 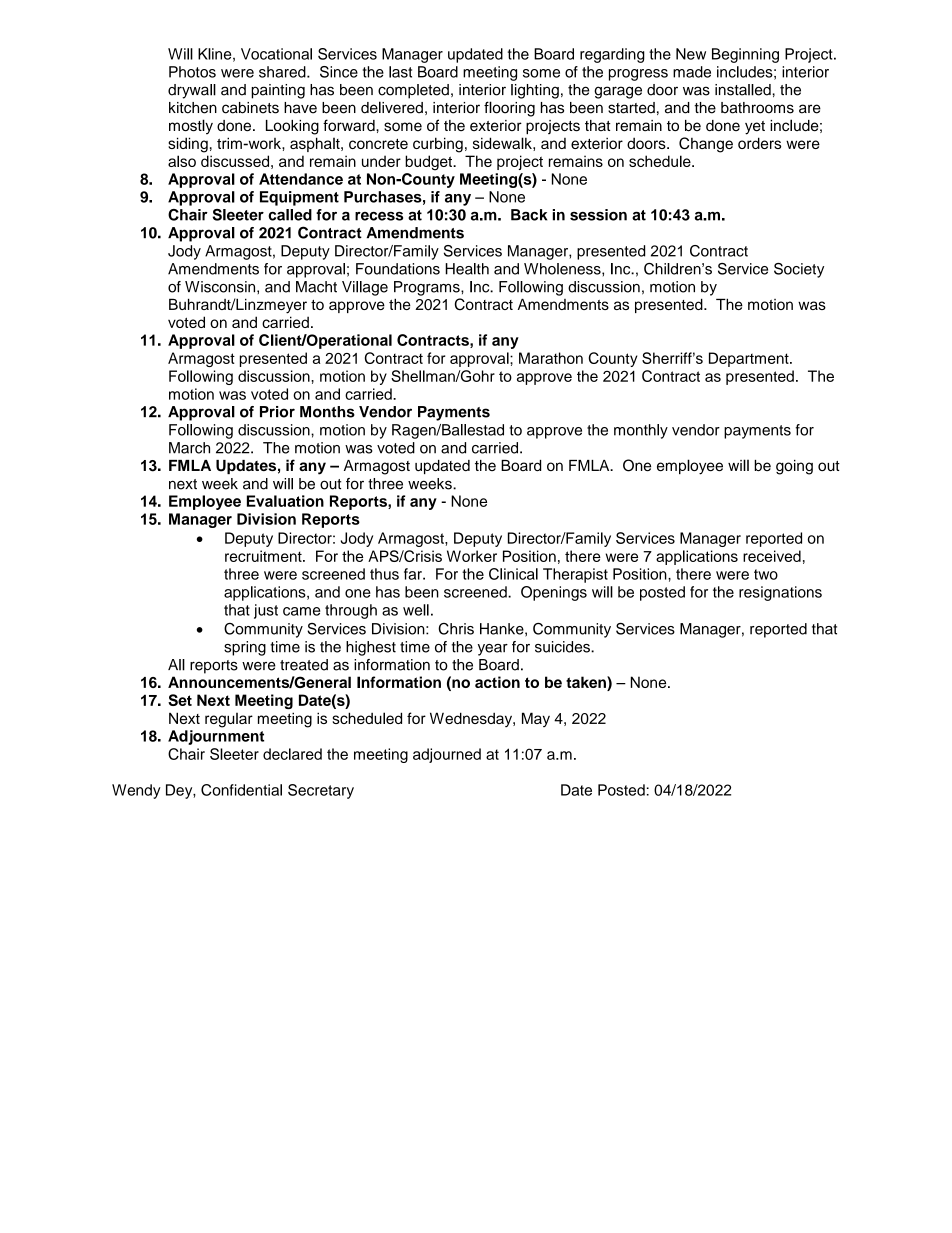 I want to click on Photos, so click(x=192, y=72).
